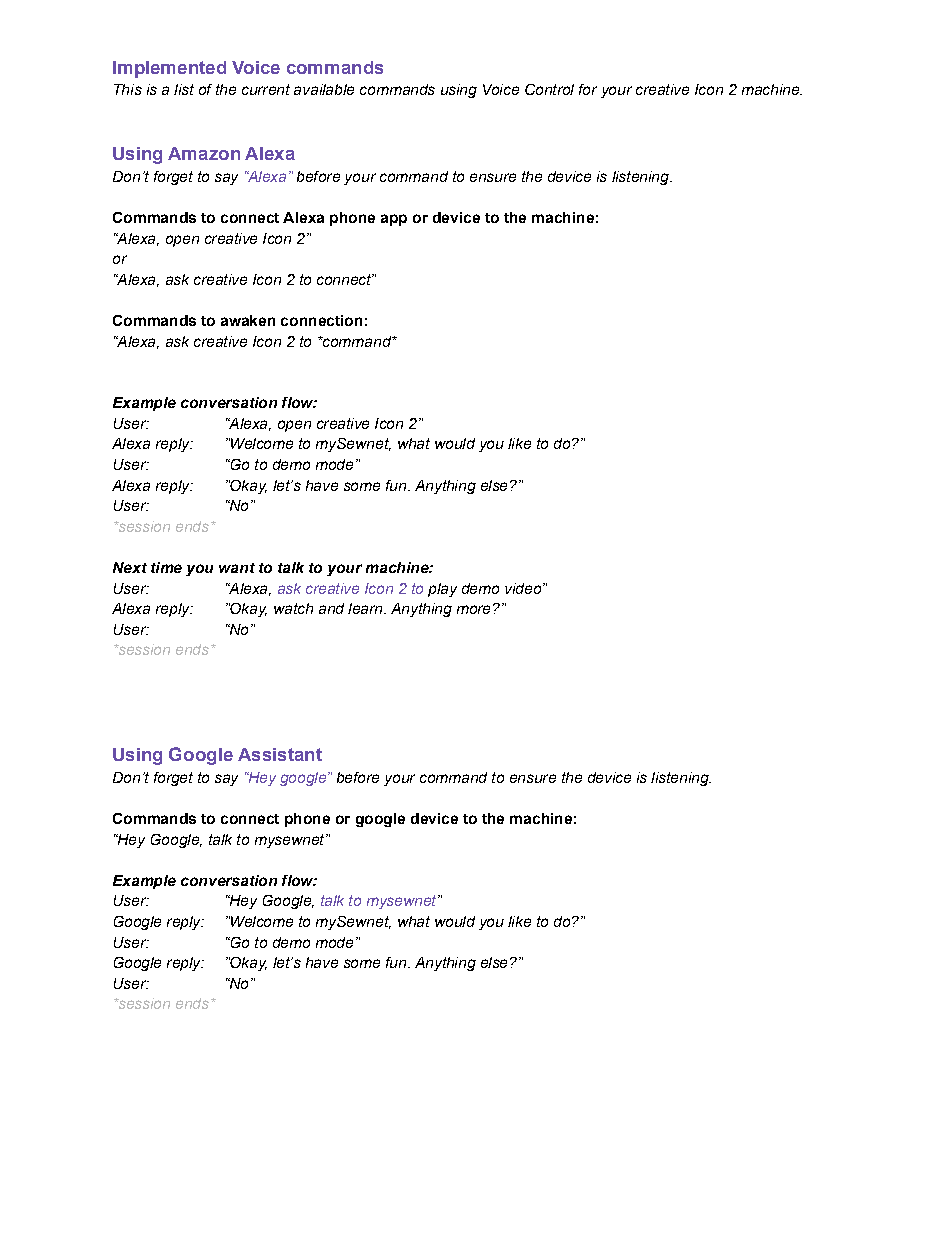 The height and width of the image is (1233, 952). What do you see at coordinates (366, 608) in the image?
I see `learn` at bounding box center [366, 608].
